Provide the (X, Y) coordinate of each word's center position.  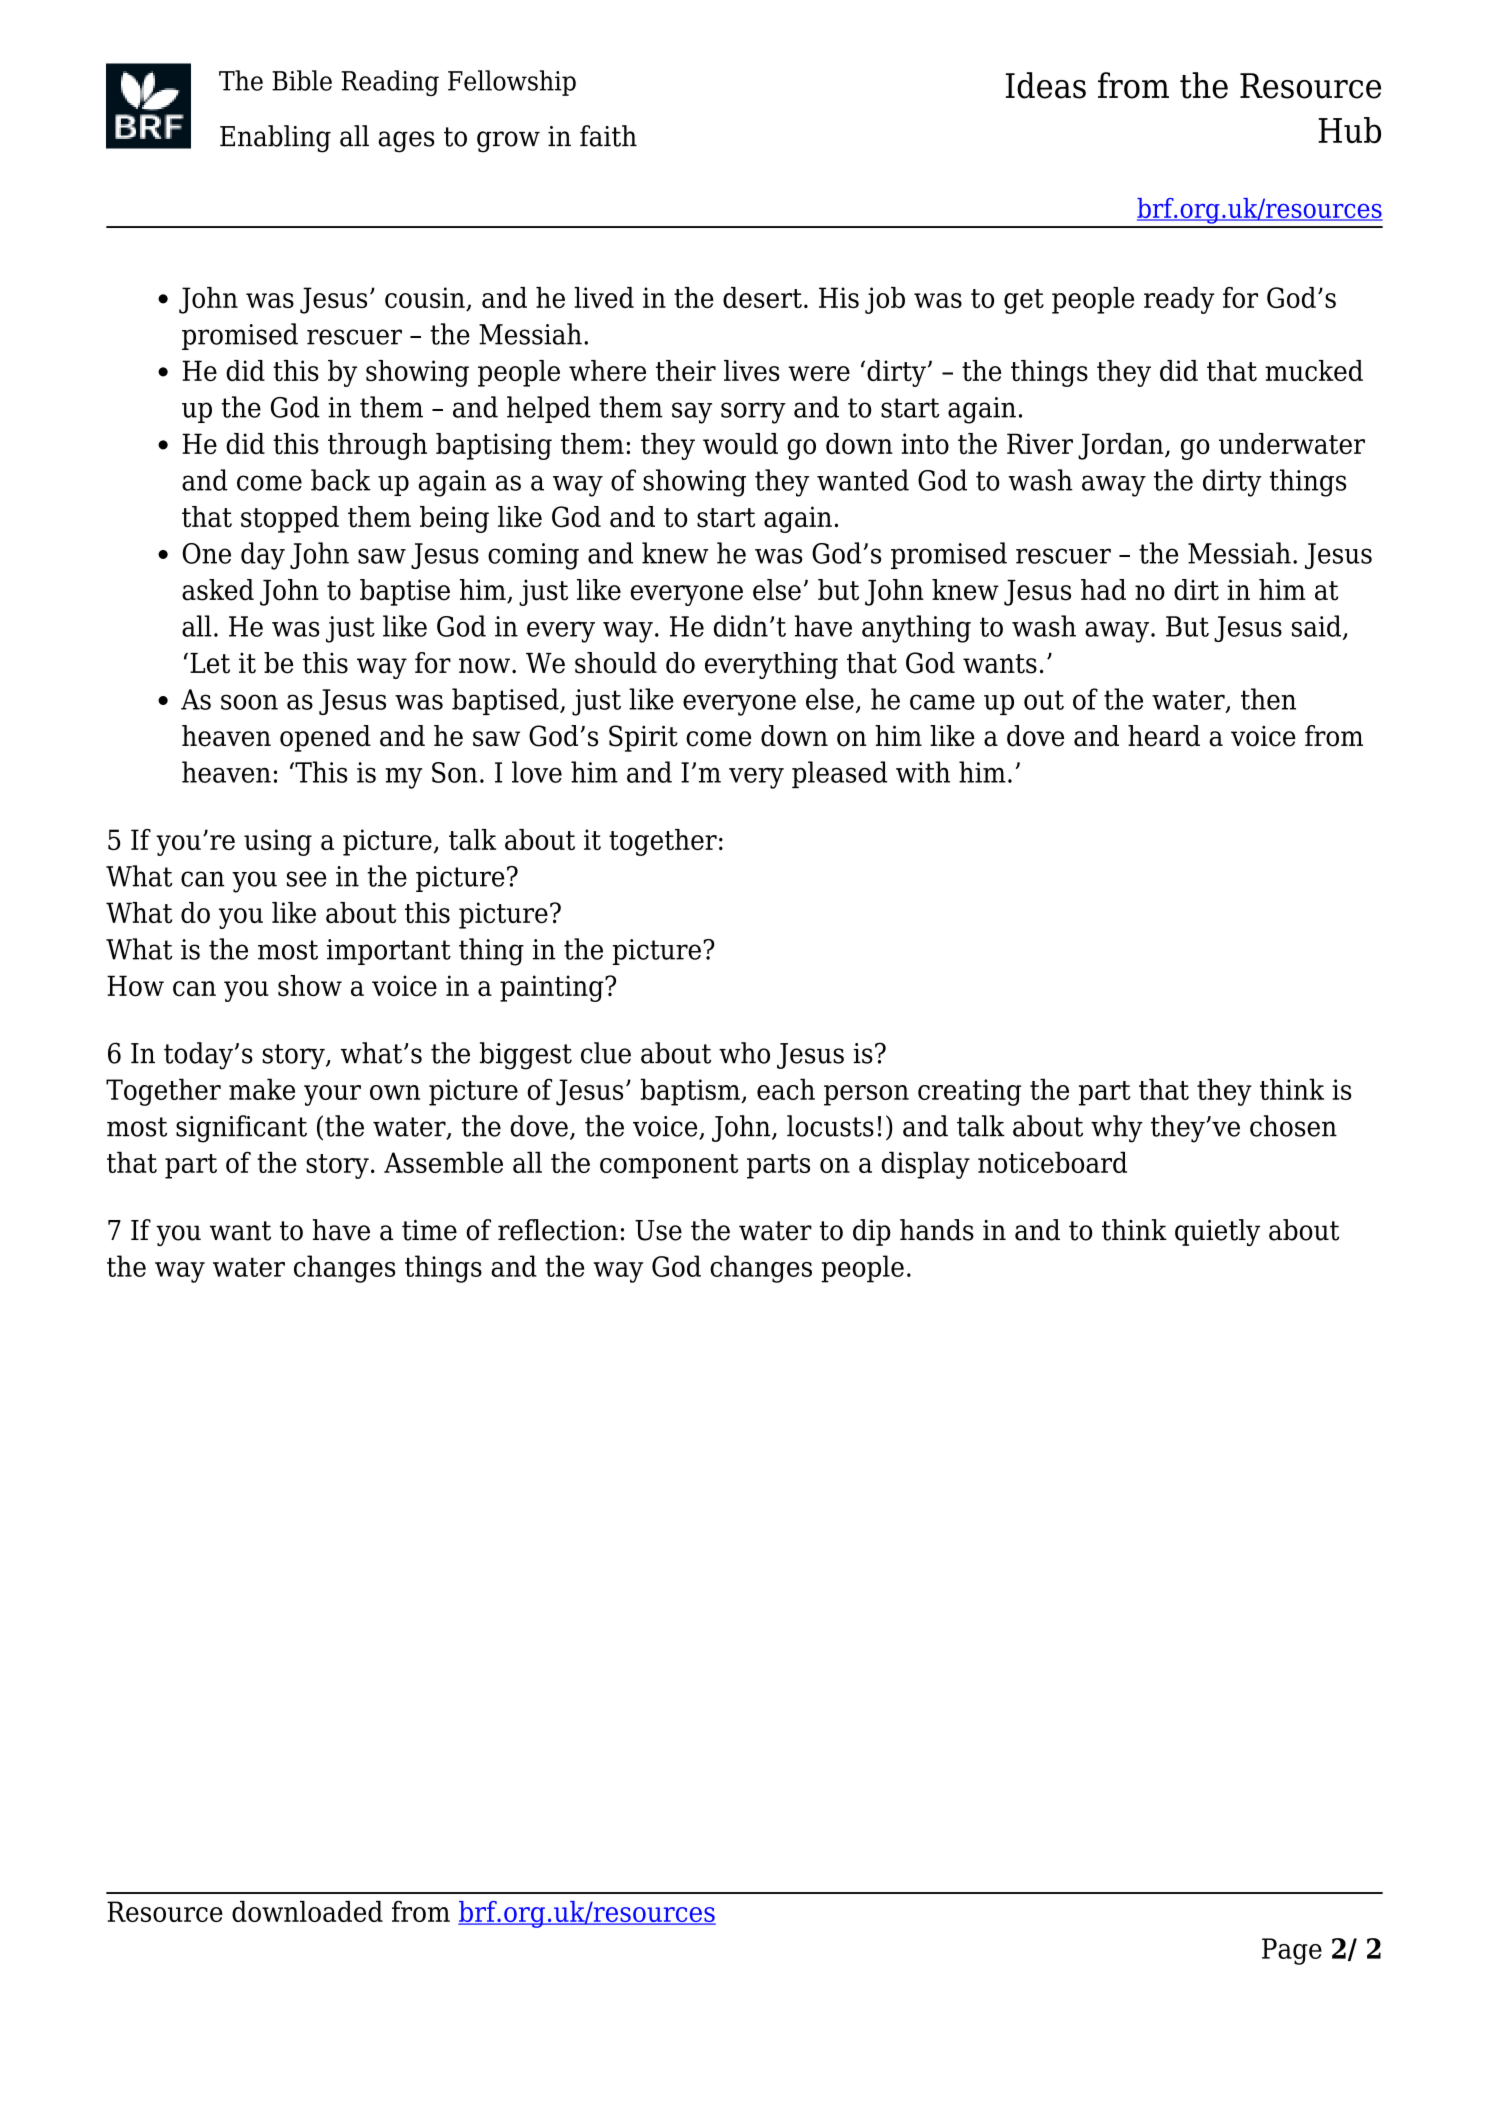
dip (872, 1232)
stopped (290, 519)
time (429, 1230)
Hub (1349, 130)
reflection (558, 1230)
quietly (1217, 1232)
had (1103, 590)
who (744, 1053)
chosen (1293, 1126)
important (389, 952)
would (740, 444)
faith (608, 136)
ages (406, 142)
